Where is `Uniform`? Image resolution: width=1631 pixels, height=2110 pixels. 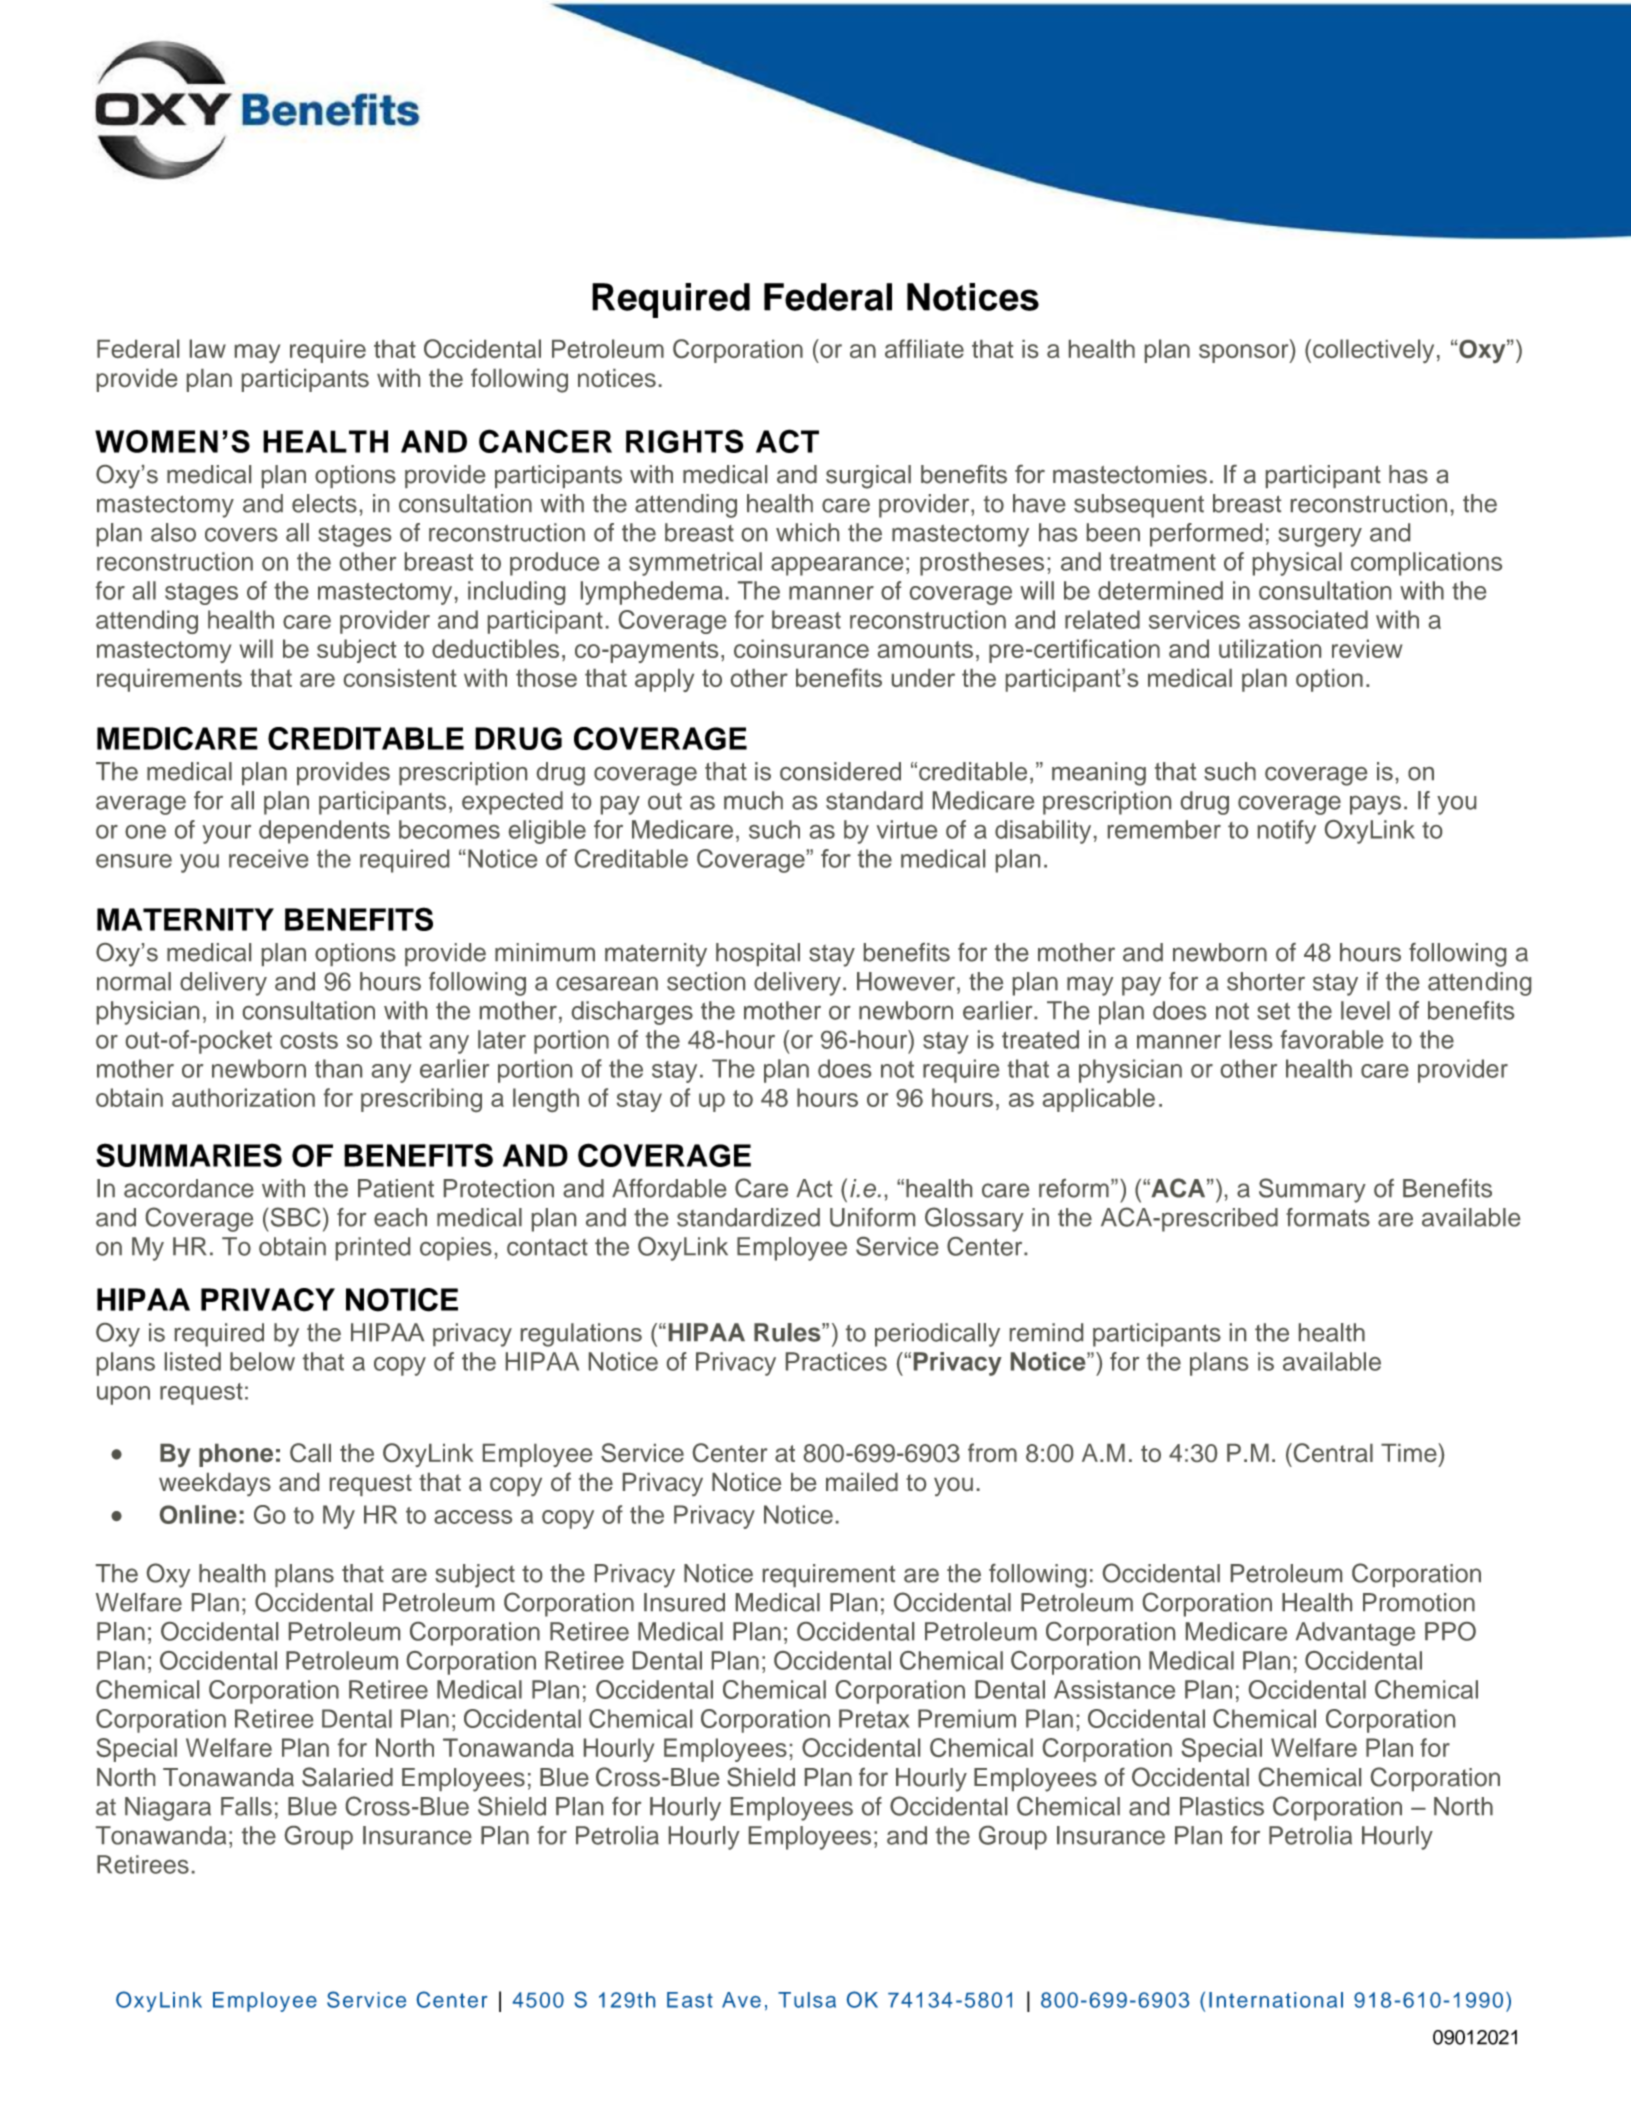 Uniform is located at coordinates (872, 1217).
